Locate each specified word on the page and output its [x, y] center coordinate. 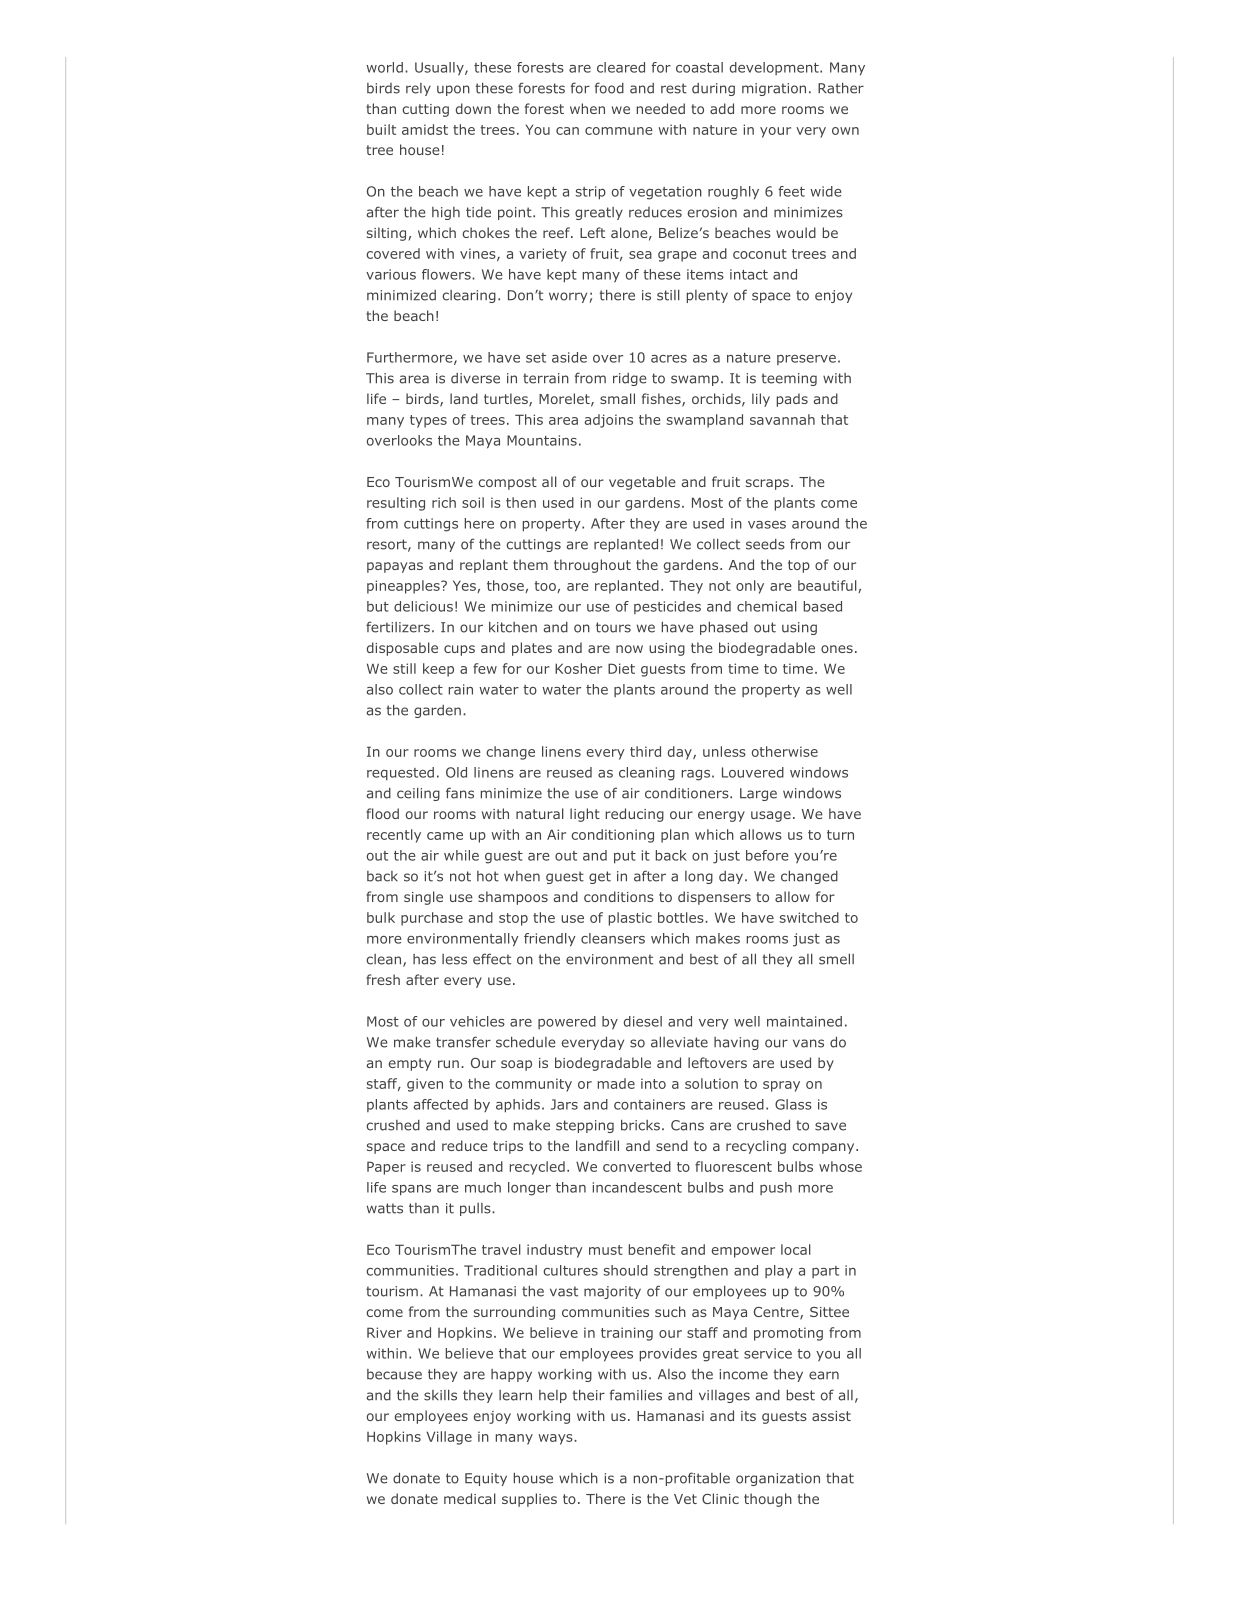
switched [809, 917]
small [617, 398]
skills [440, 1395]
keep [438, 670]
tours [613, 627]
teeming [789, 379]
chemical [767, 606]
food [609, 88]
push [776, 1188]
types [428, 421]
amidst [425, 129]
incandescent [637, 1187]
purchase [432, 919]
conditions [619, 896]
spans [411, 1190]
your [775, 132]
